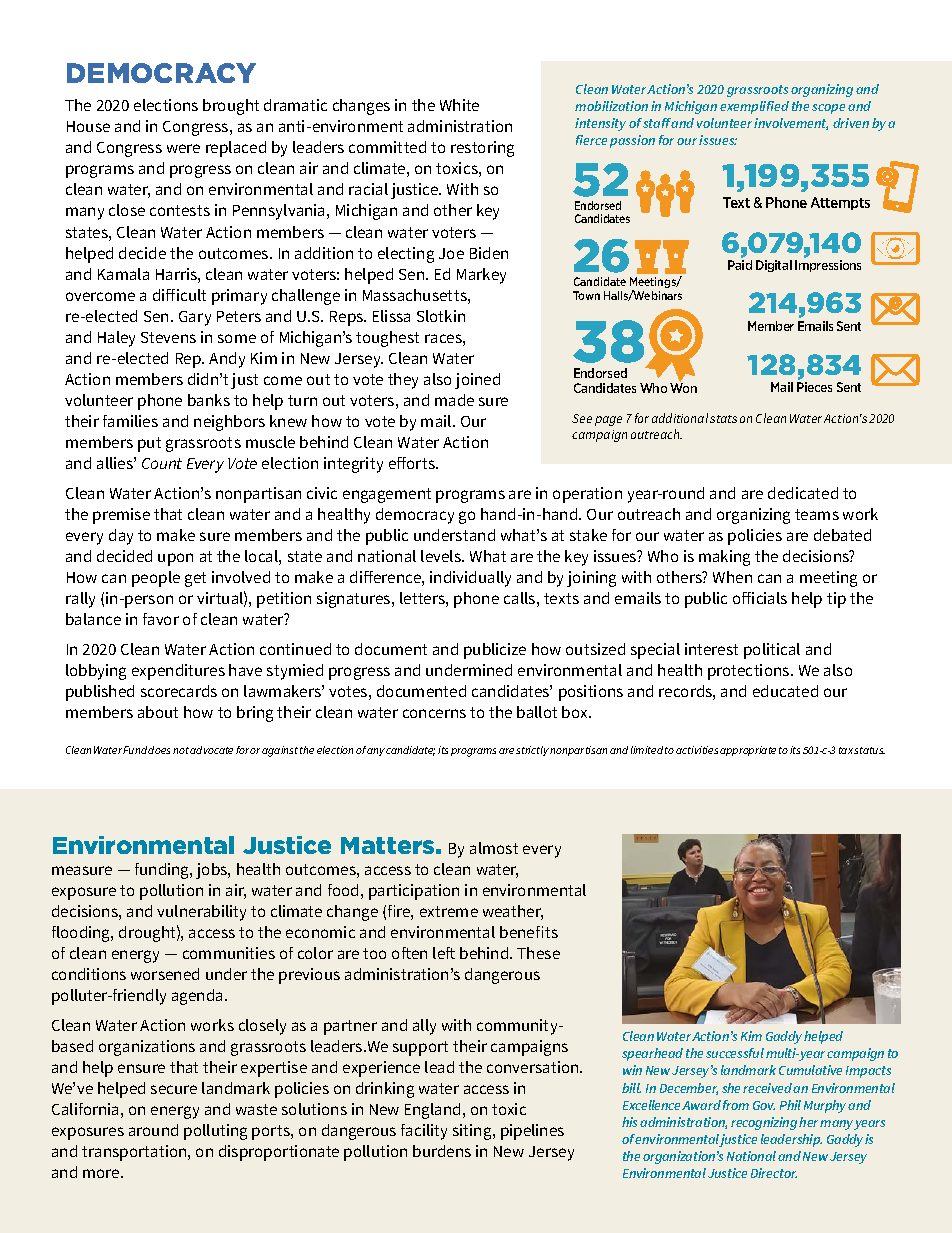 This page has width=952, height=1233. I want to click on recognizing, so click(764, 1123).
